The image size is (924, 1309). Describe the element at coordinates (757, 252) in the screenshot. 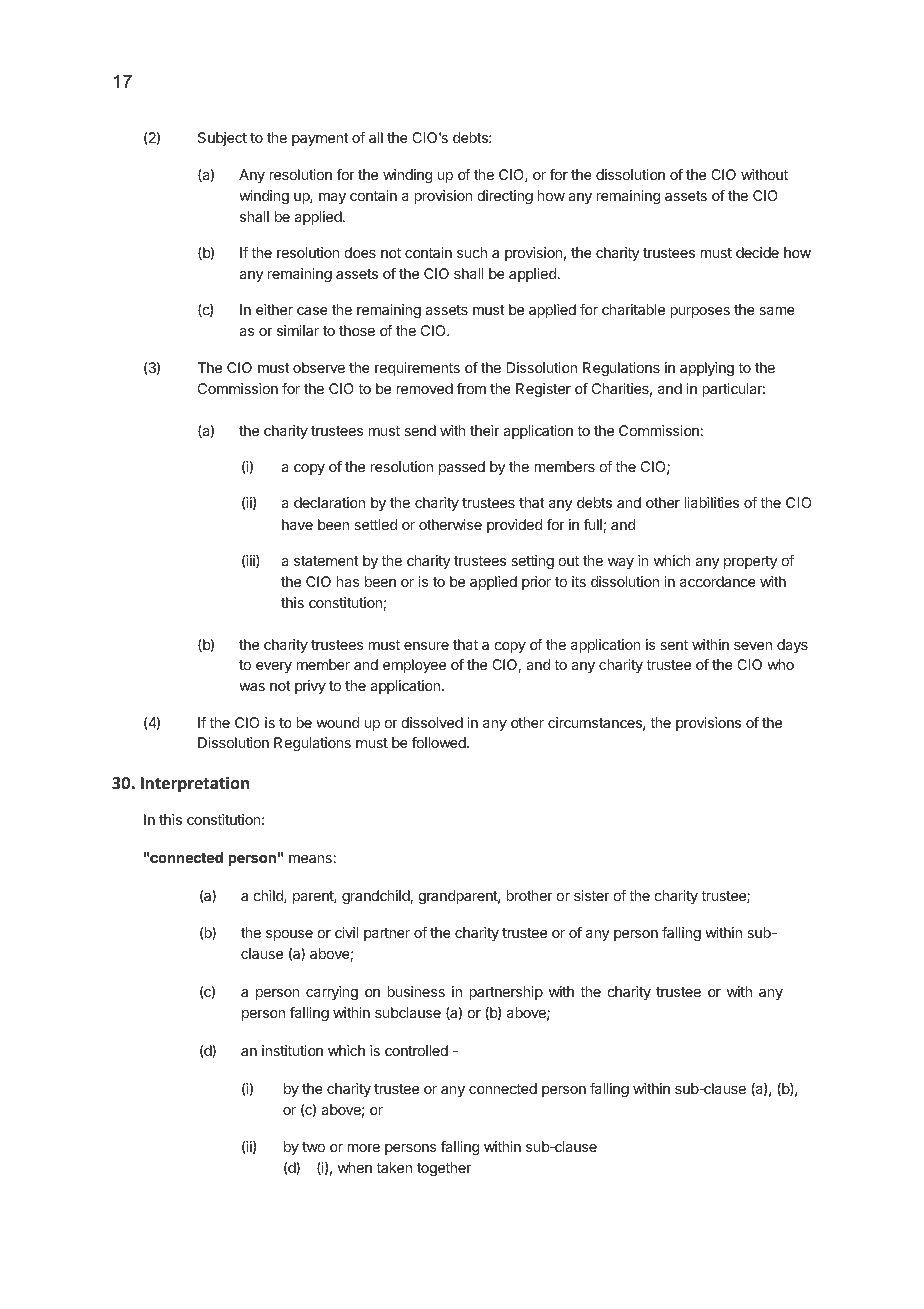

I see `decide` at that location.
